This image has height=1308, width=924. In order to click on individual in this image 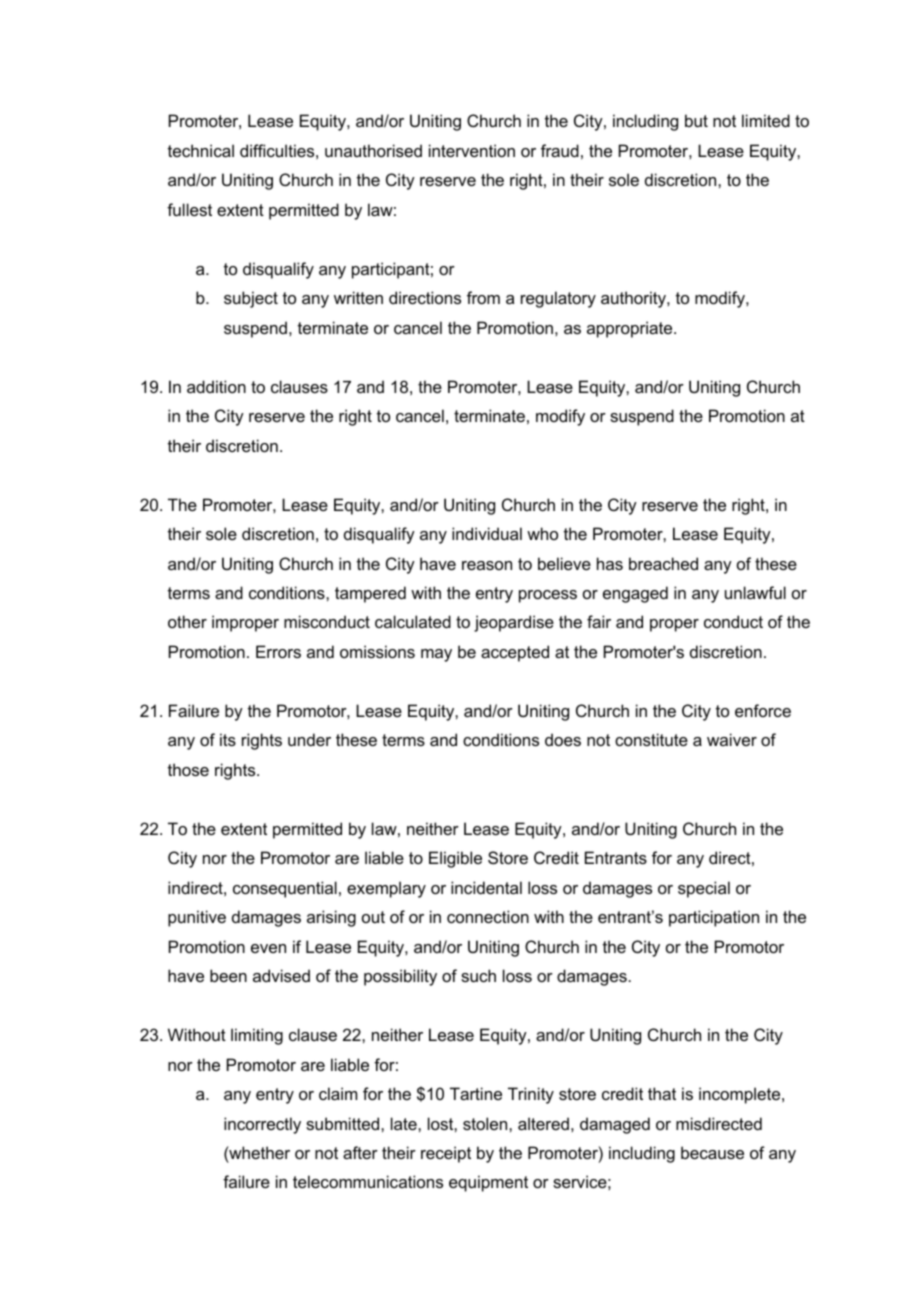, I will do `click(487, 533)`.
